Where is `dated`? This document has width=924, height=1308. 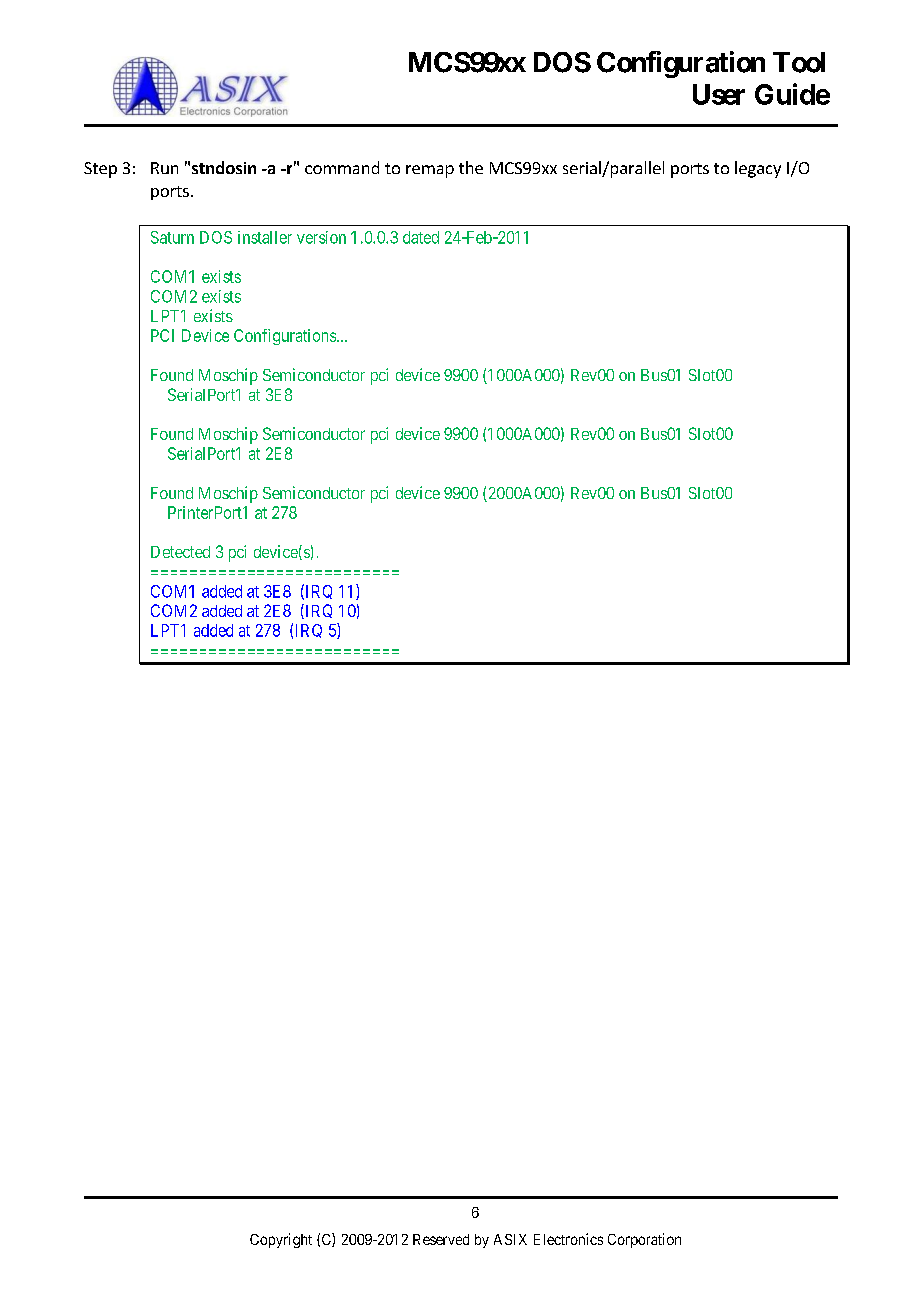
dated is located at coordinates (421, 237).
